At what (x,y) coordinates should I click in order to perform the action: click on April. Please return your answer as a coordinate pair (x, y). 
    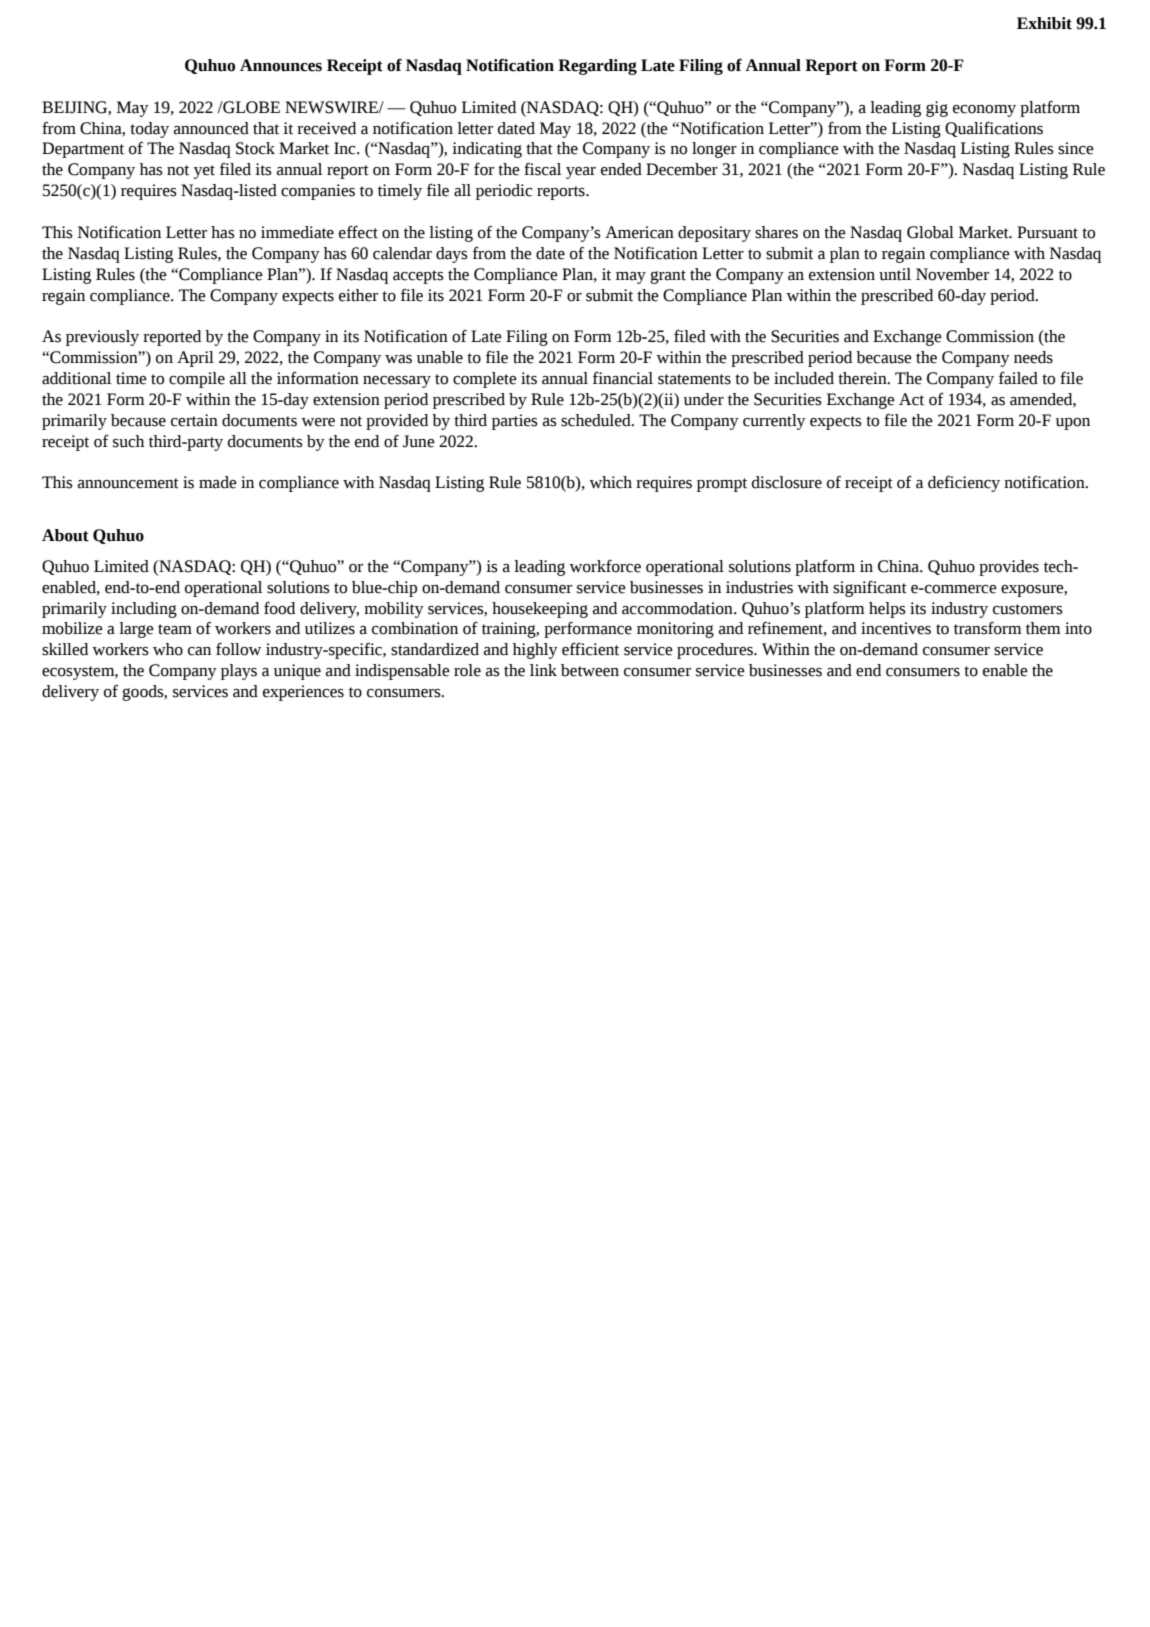
    Looking at the image, I should click on (195, 359).
